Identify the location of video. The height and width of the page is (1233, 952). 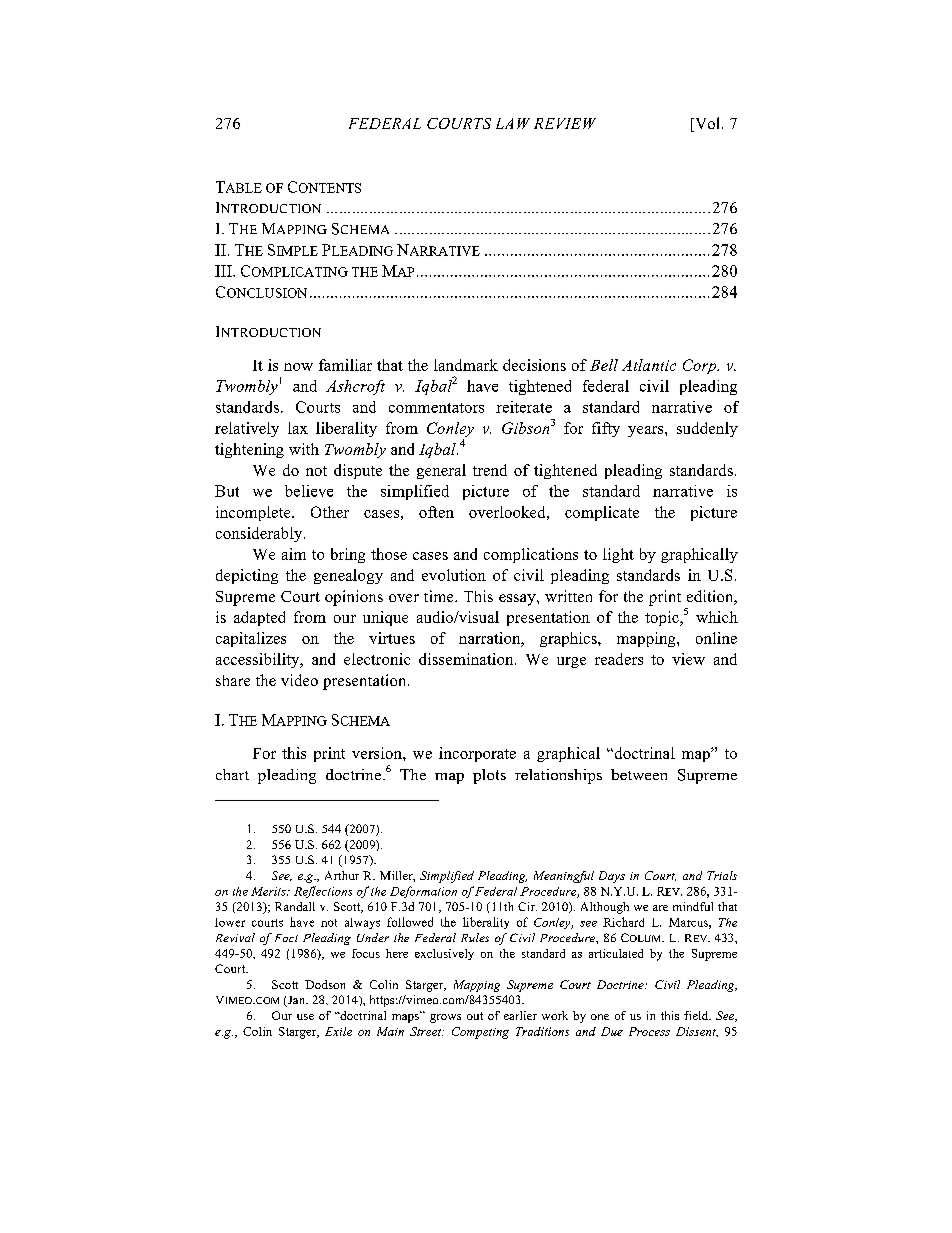
(299, 680).
